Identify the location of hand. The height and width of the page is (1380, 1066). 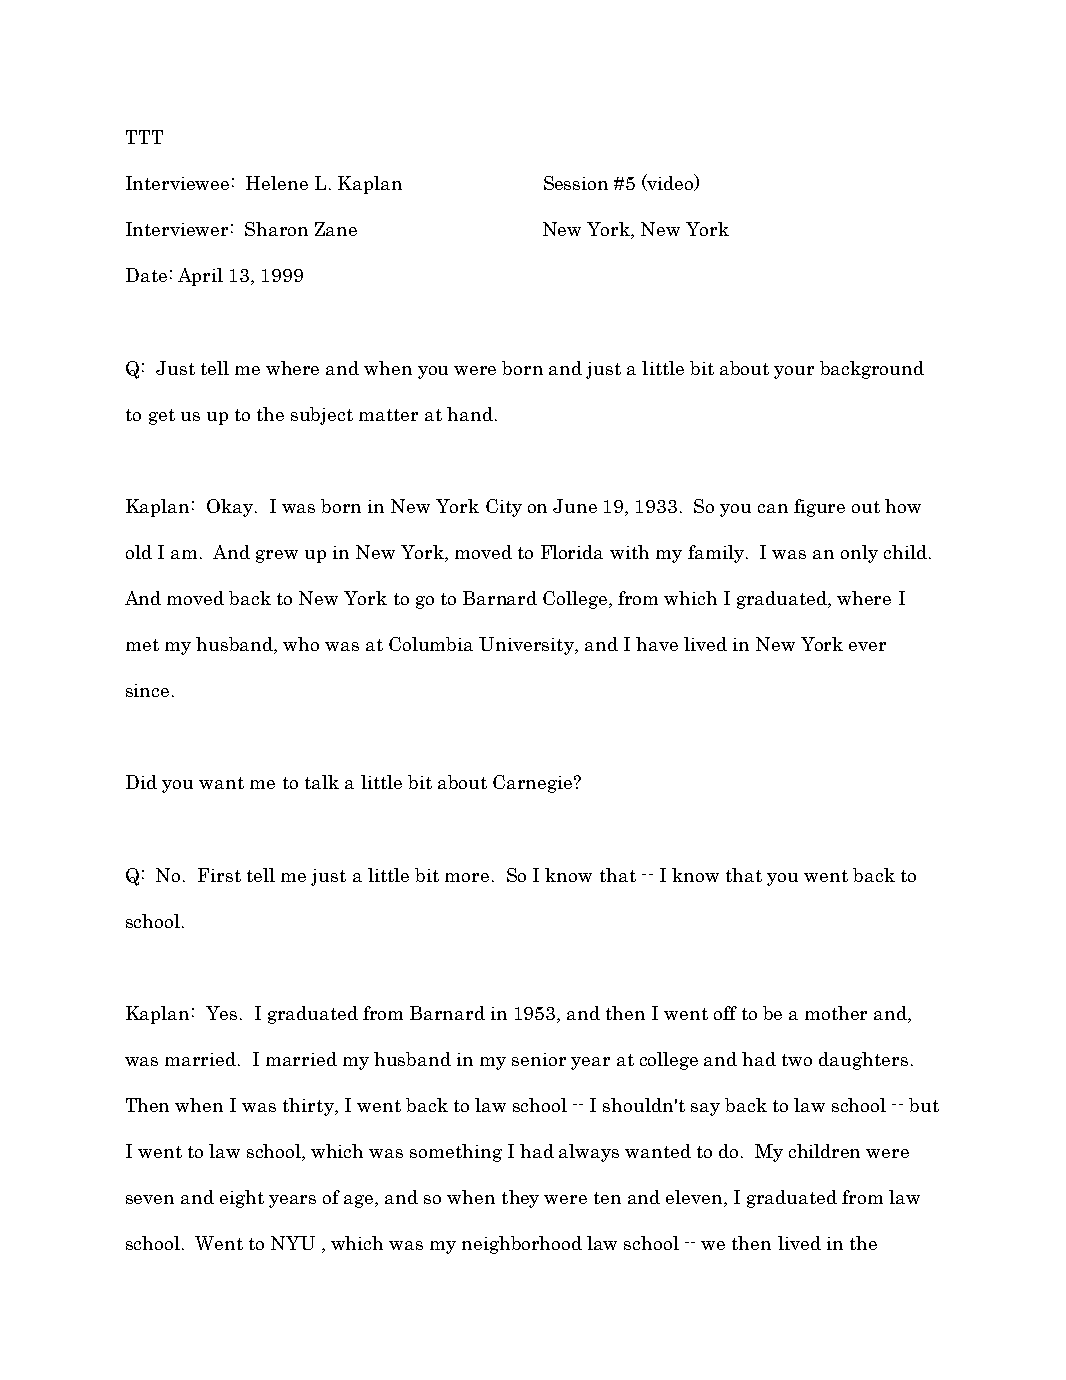
(470, 414).
